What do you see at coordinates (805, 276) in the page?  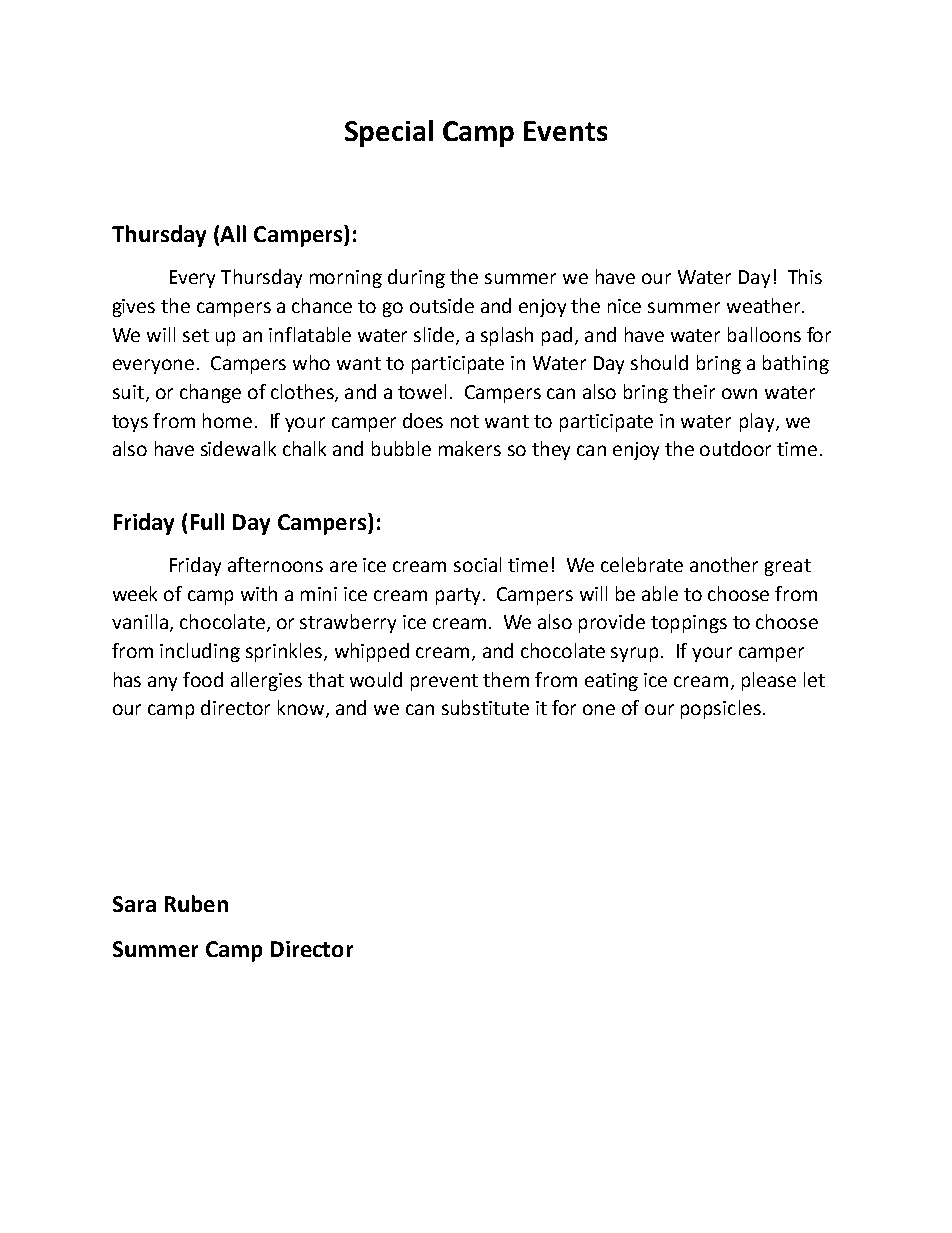 I see `This` at bounding box center [805, 276].
